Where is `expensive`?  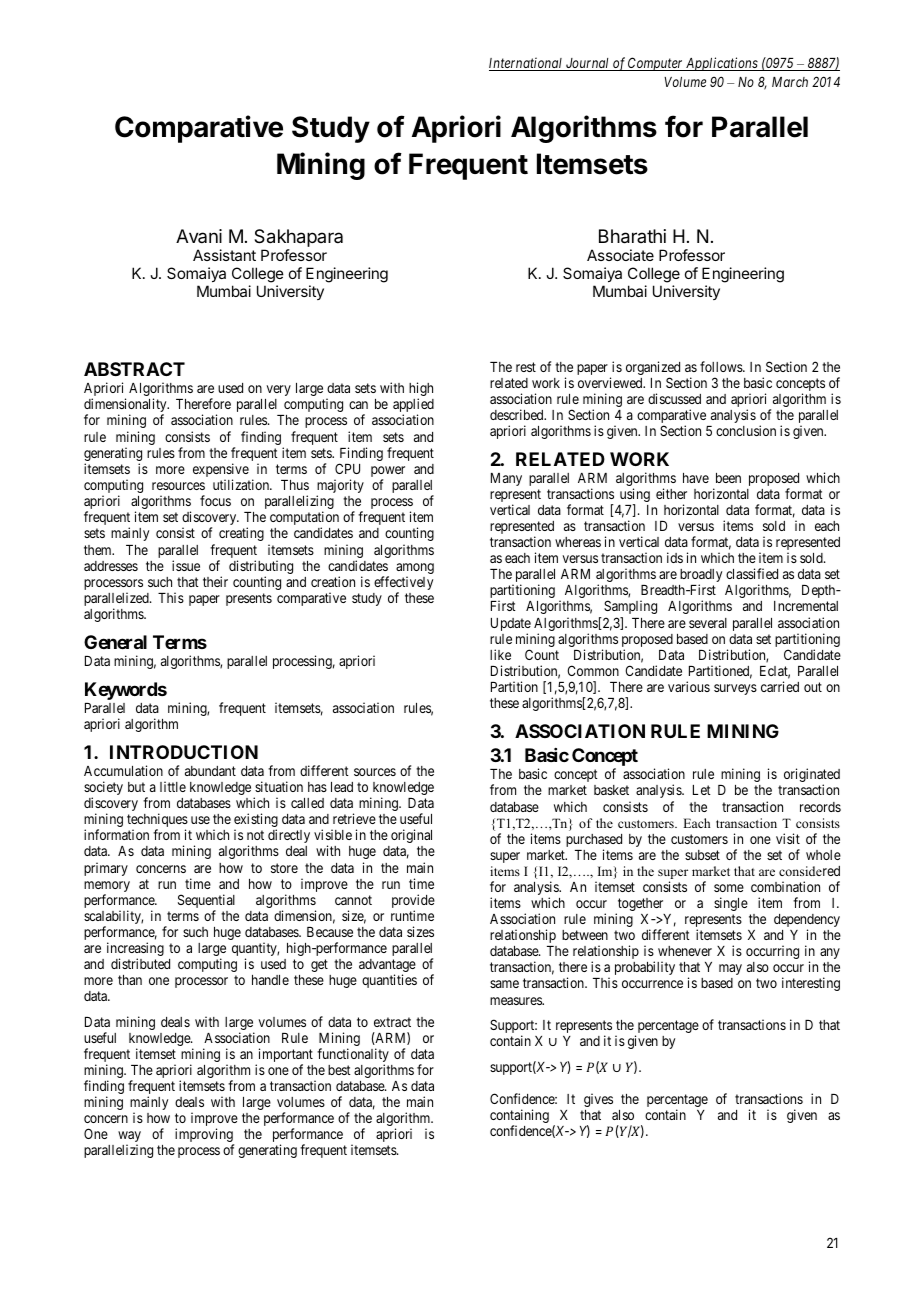
expensive is located at coordinates (221, 471).
